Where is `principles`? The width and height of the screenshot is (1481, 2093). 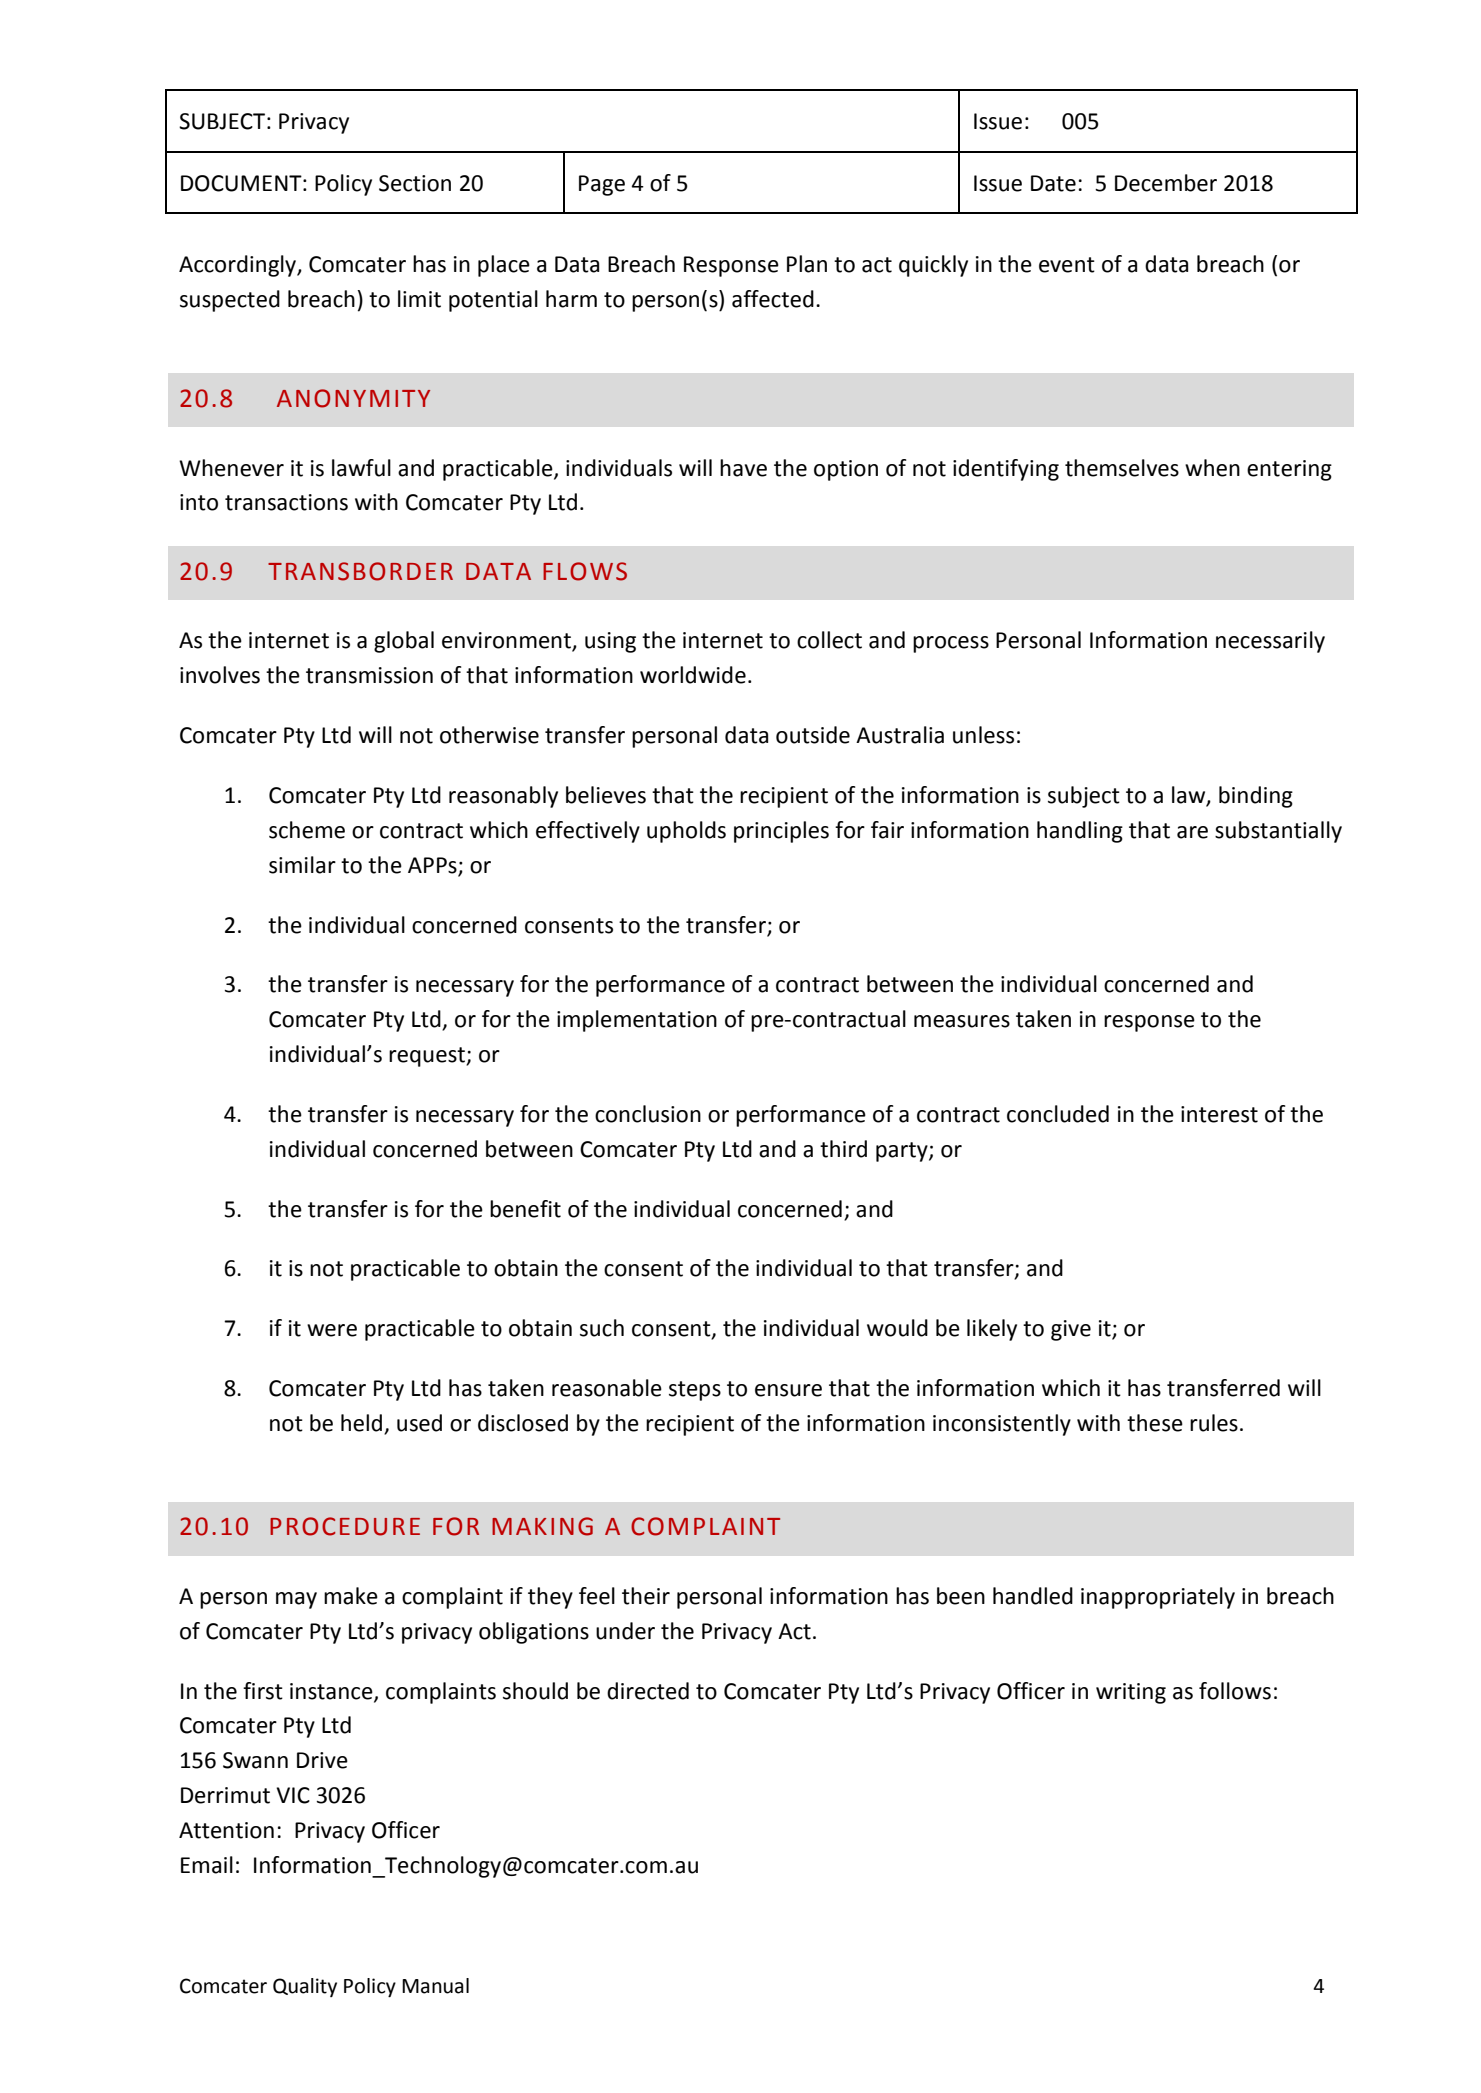 principles is located at coordinates (781, 832).
